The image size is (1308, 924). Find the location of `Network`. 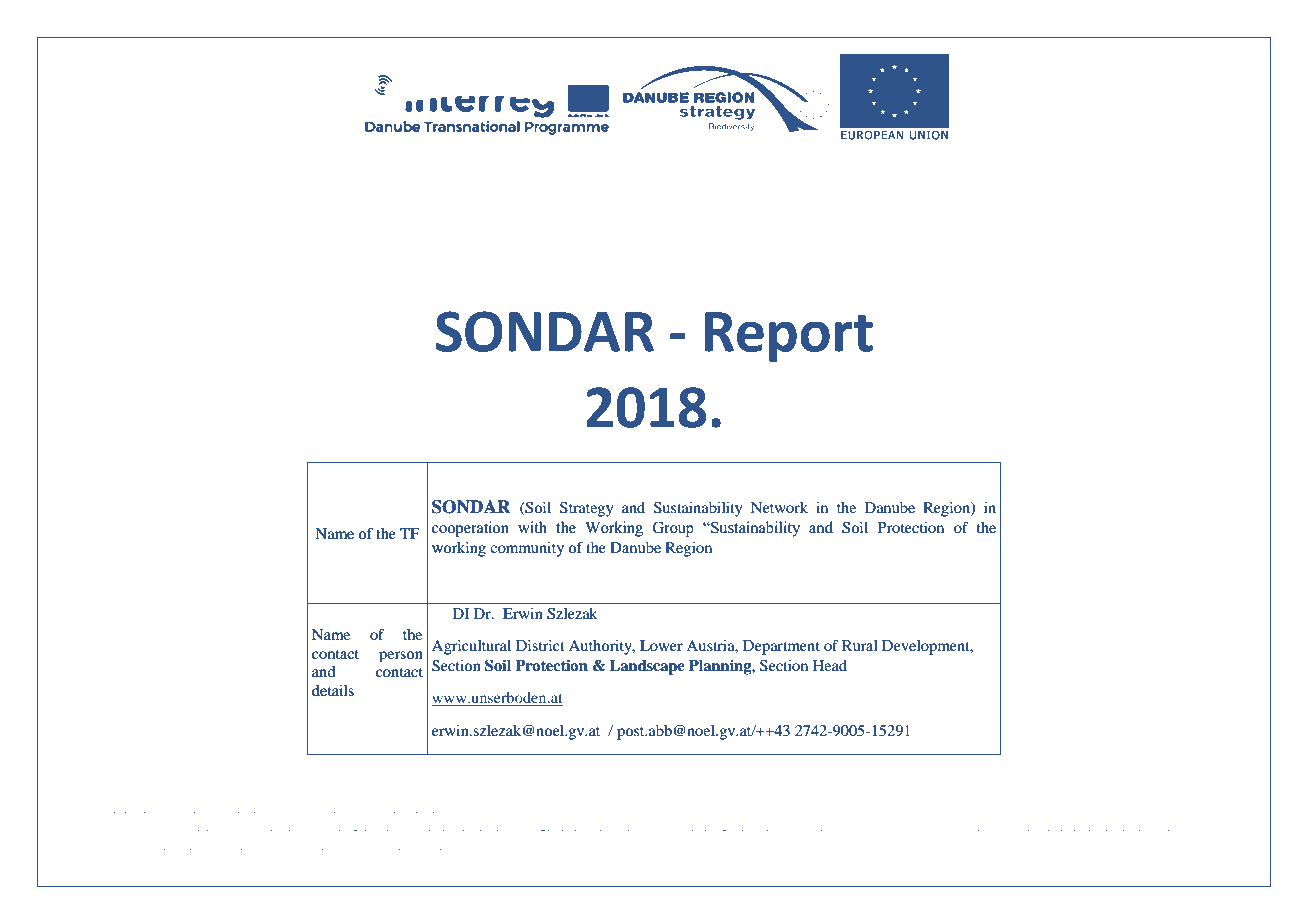

Network is located at coordinates (779, 507).
